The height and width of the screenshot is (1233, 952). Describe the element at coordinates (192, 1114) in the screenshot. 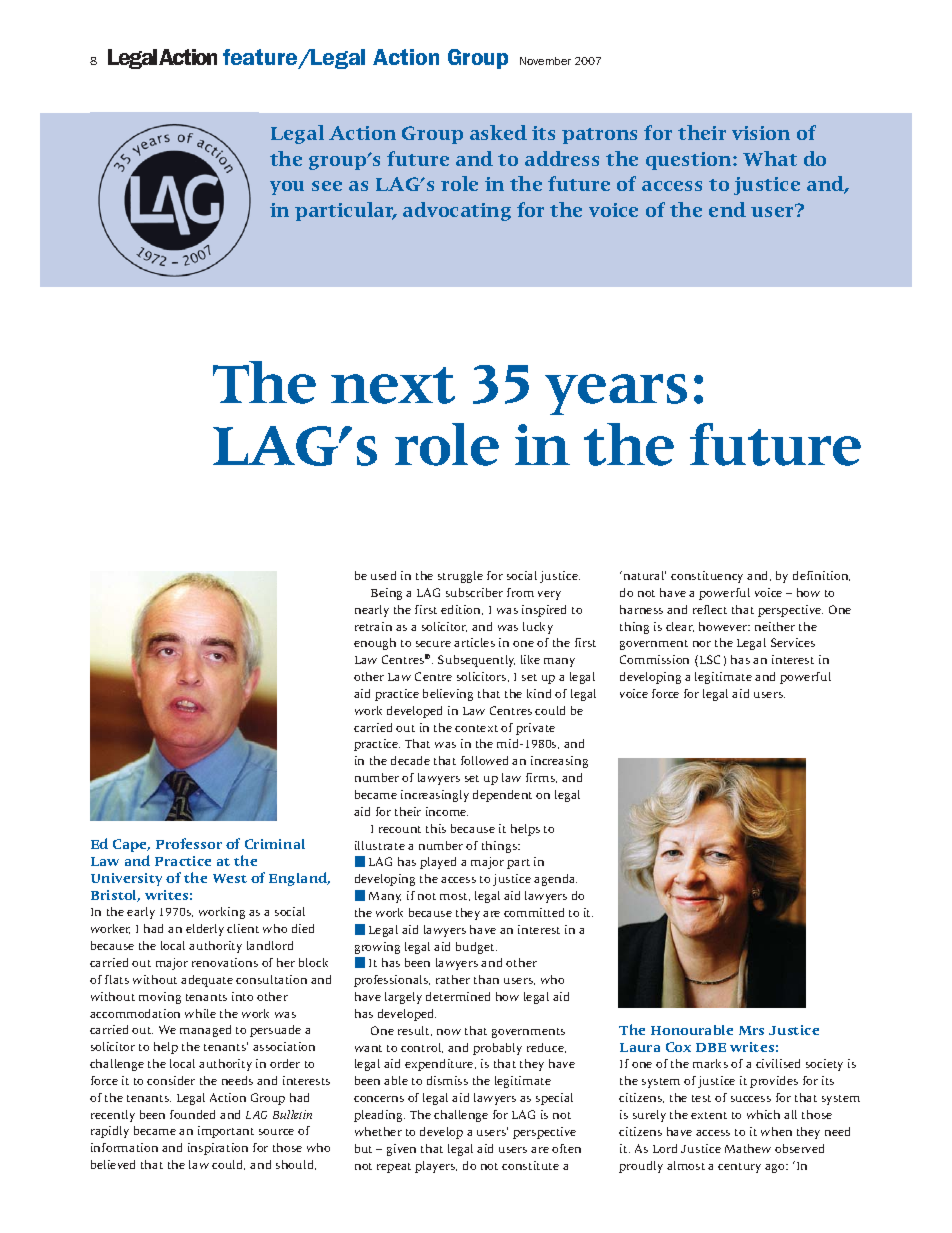

I see `founded` at that location.
